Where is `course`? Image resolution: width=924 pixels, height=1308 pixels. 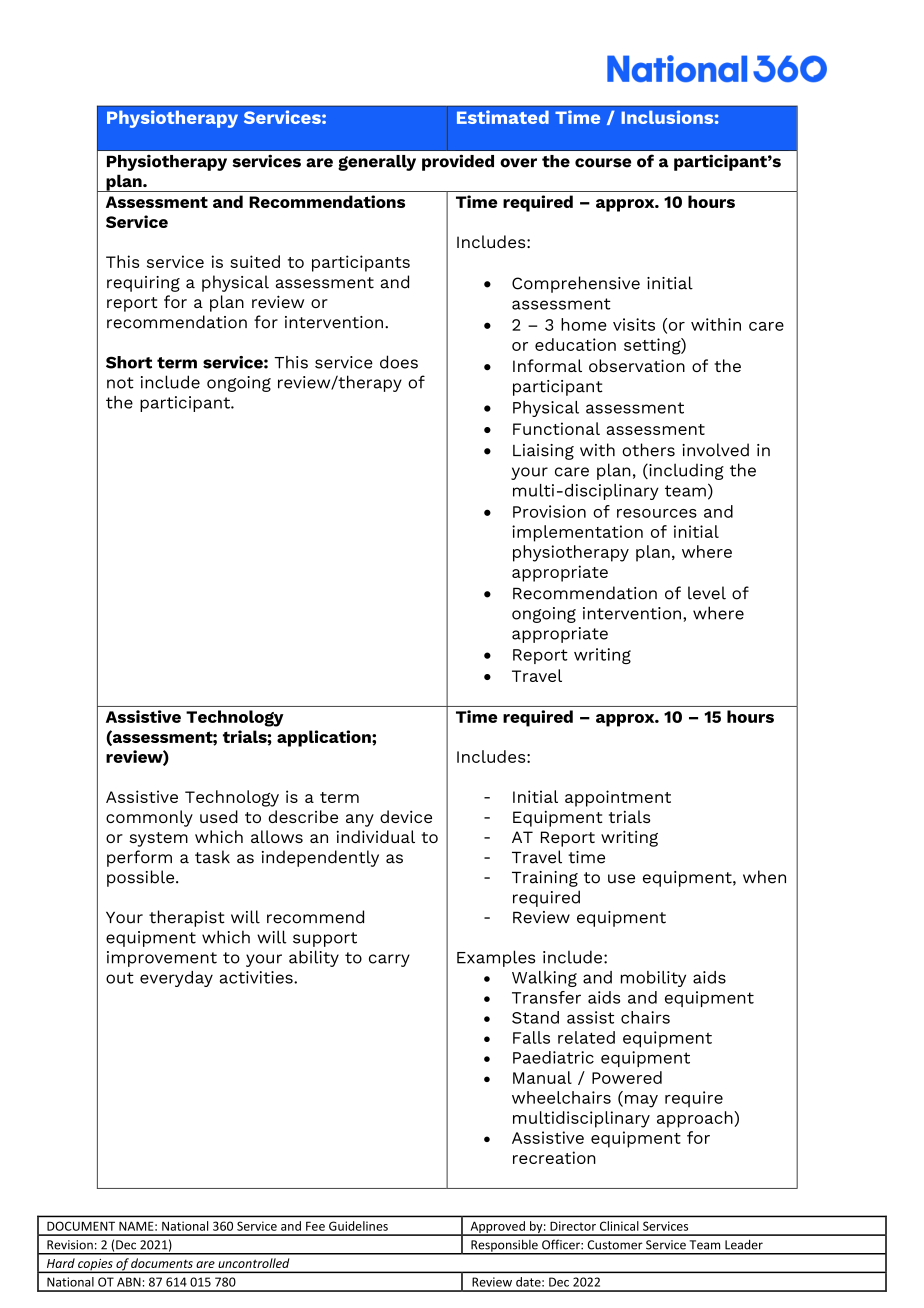 course is located at coordinates (603, 163).
